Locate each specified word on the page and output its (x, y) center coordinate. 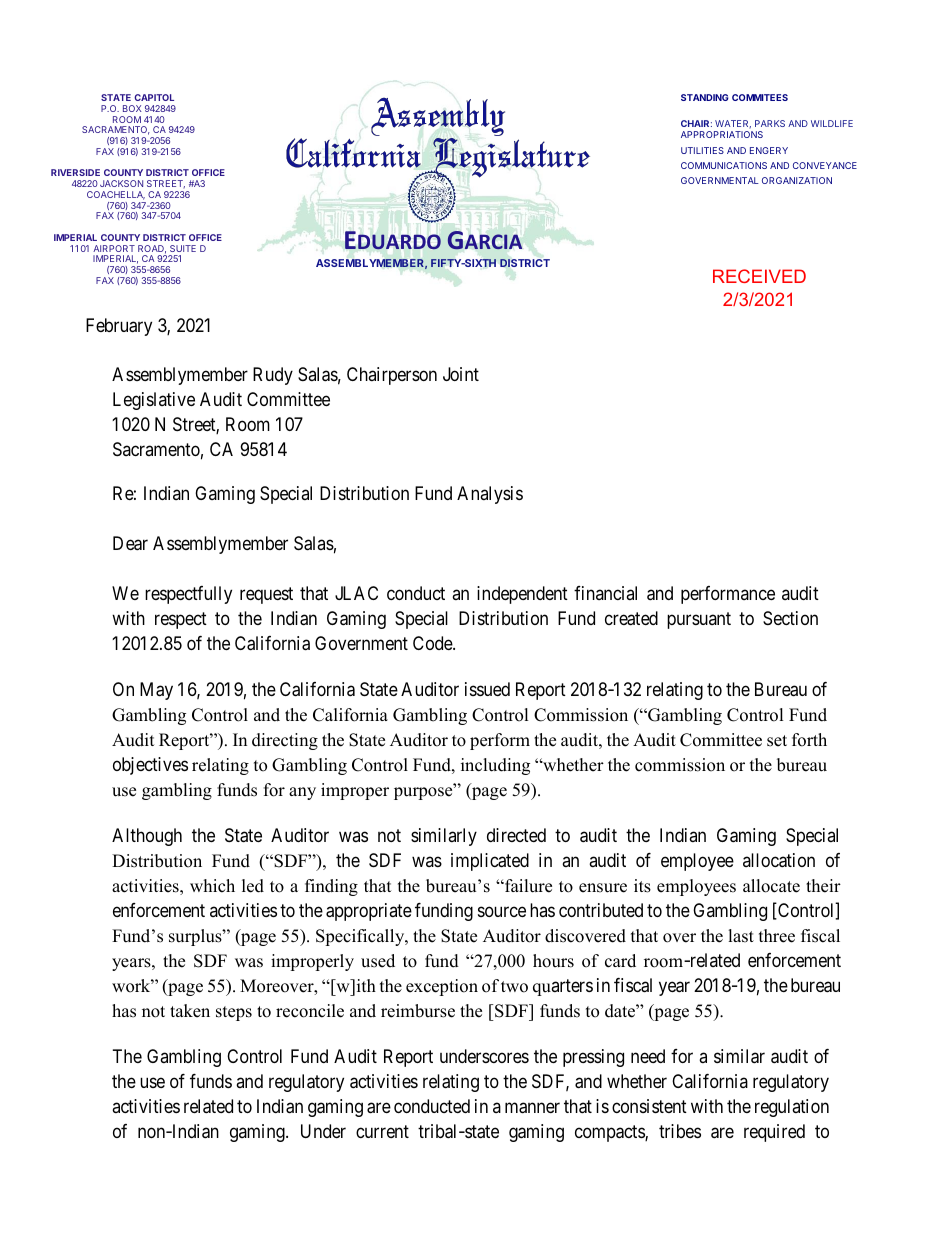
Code (433, 643)
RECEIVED (759, 276)
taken (190, 1011)
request (266, 596)
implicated (490, 862)
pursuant (699, 620)
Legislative (154, 401)
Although (147, 837)
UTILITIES (702, 150)
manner (532, 1108)
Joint (461, 374)
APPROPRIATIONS (722, 134)
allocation (779, 860)
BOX (132, 108)
